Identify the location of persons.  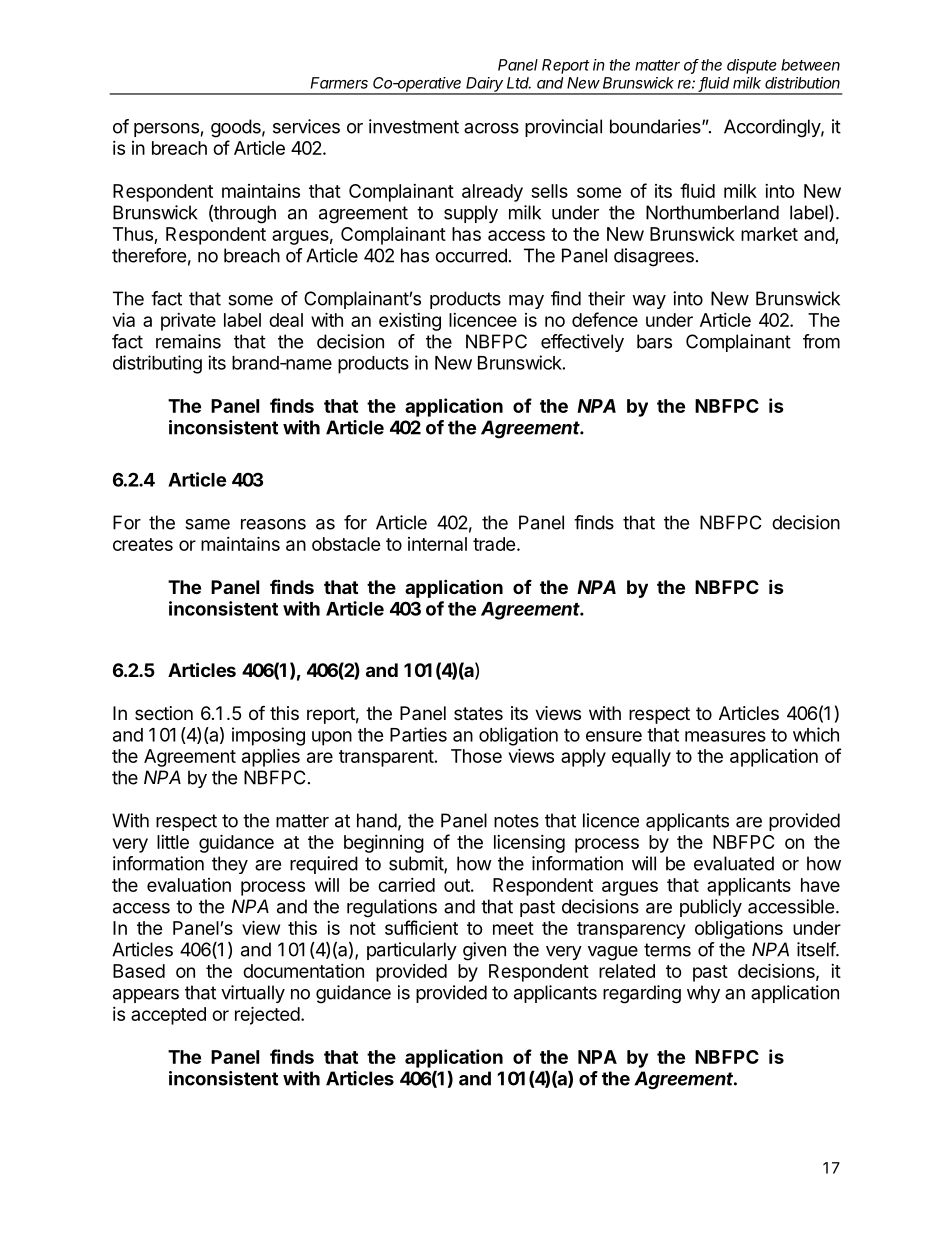
(166, 130).
